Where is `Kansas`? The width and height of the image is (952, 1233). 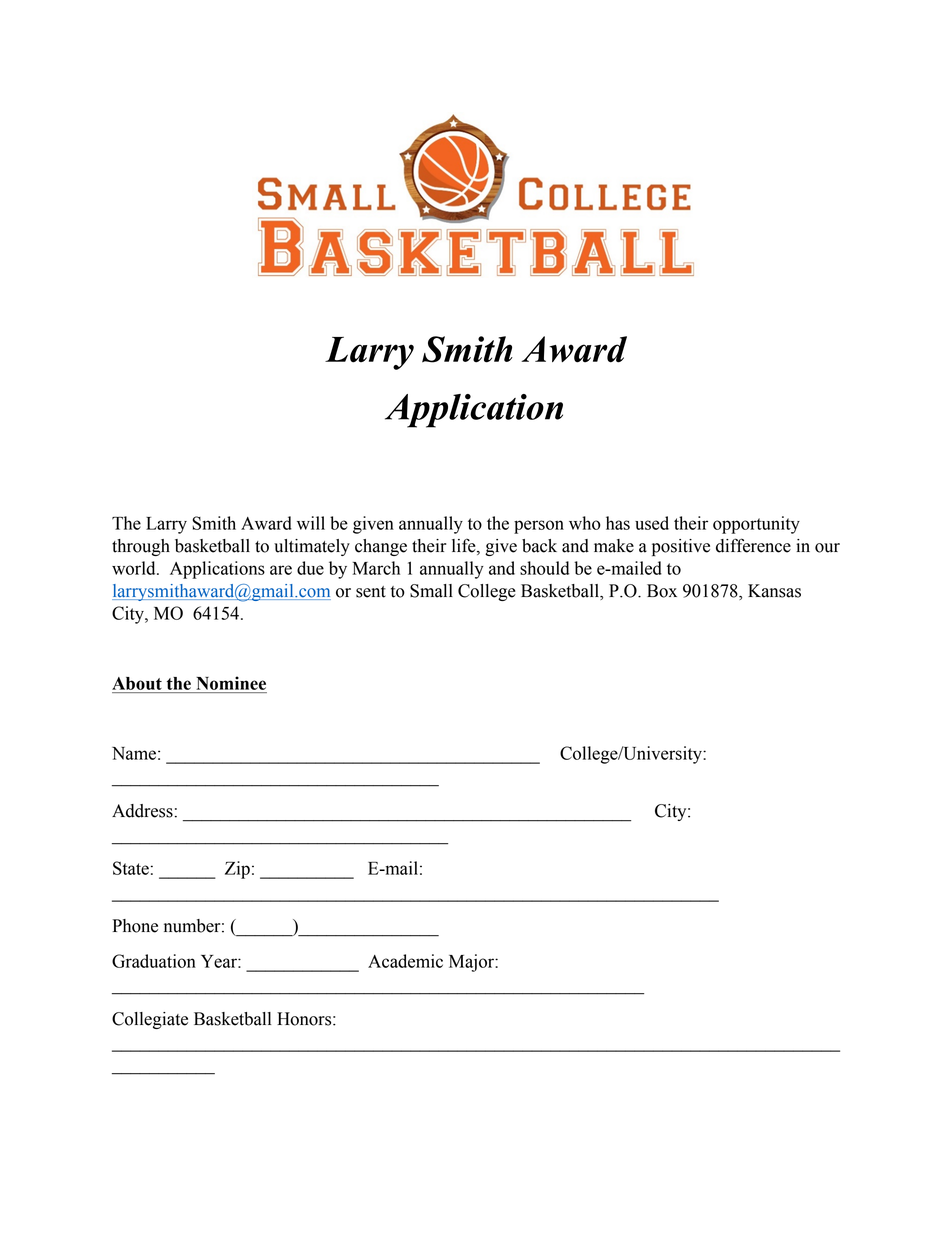 Kansas is located at coordinates (774, 591).
